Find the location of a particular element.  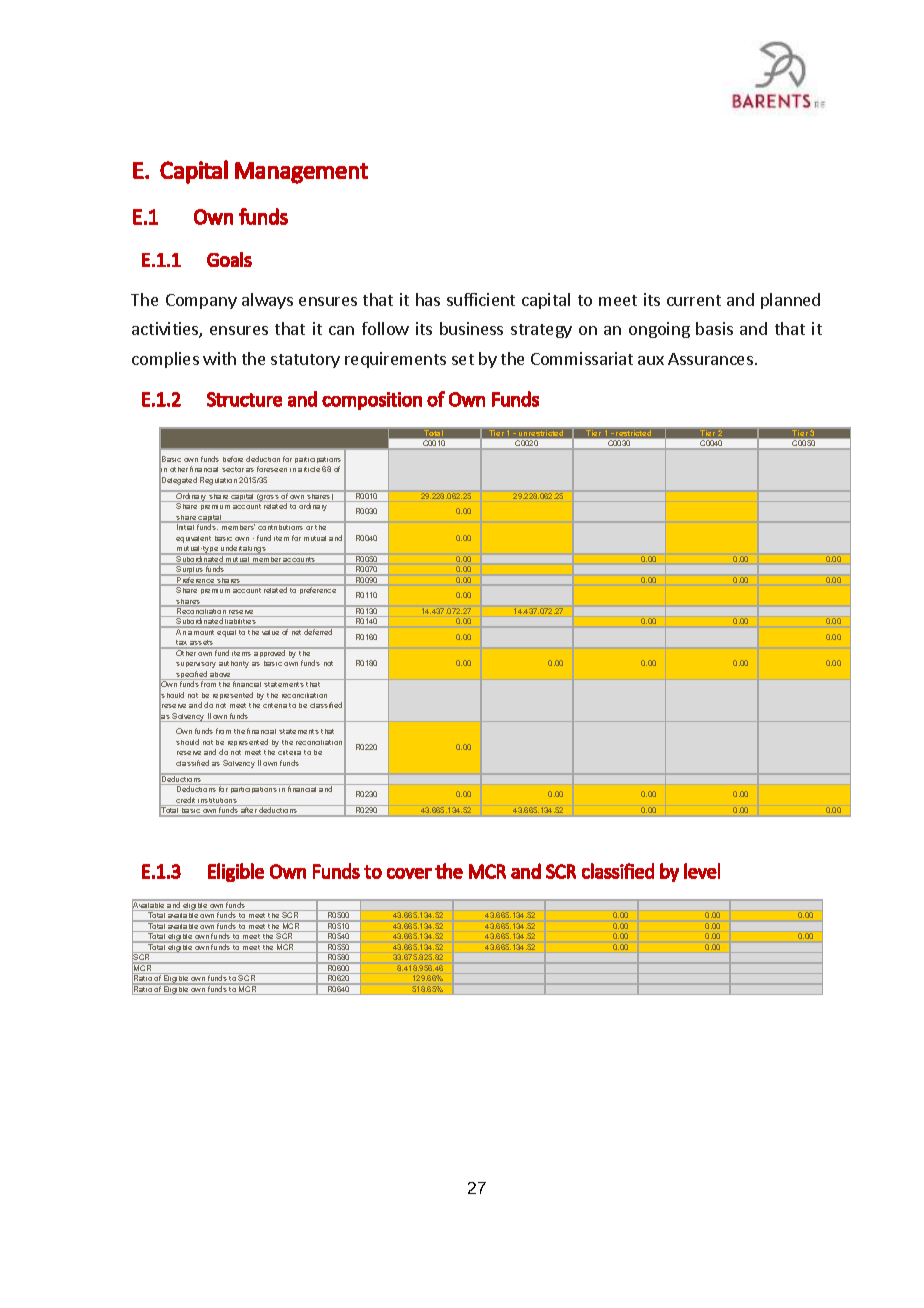

composition is located at coordinates (372, 401).
